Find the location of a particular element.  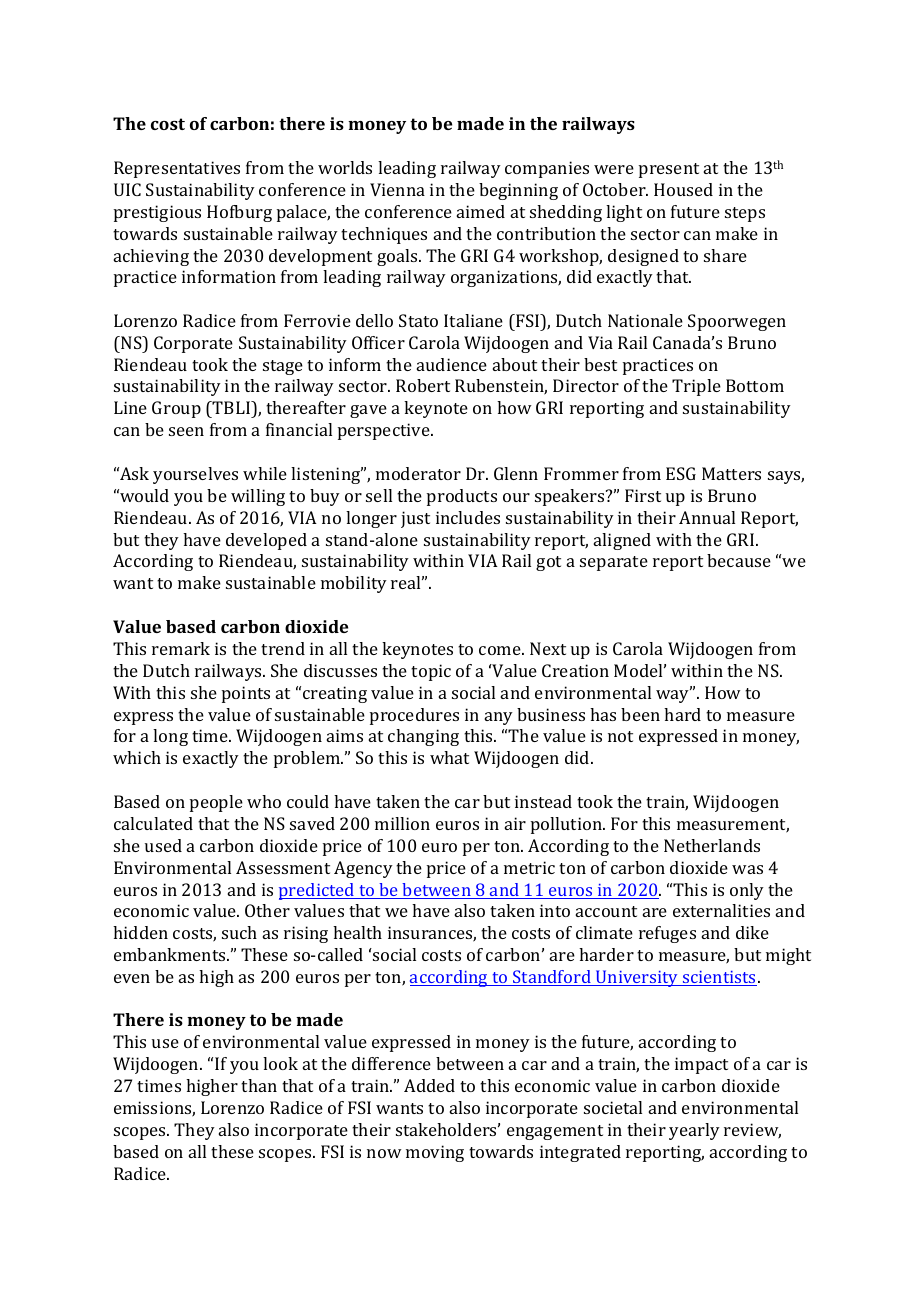

yourselves is located at coordinates (195, 475).
